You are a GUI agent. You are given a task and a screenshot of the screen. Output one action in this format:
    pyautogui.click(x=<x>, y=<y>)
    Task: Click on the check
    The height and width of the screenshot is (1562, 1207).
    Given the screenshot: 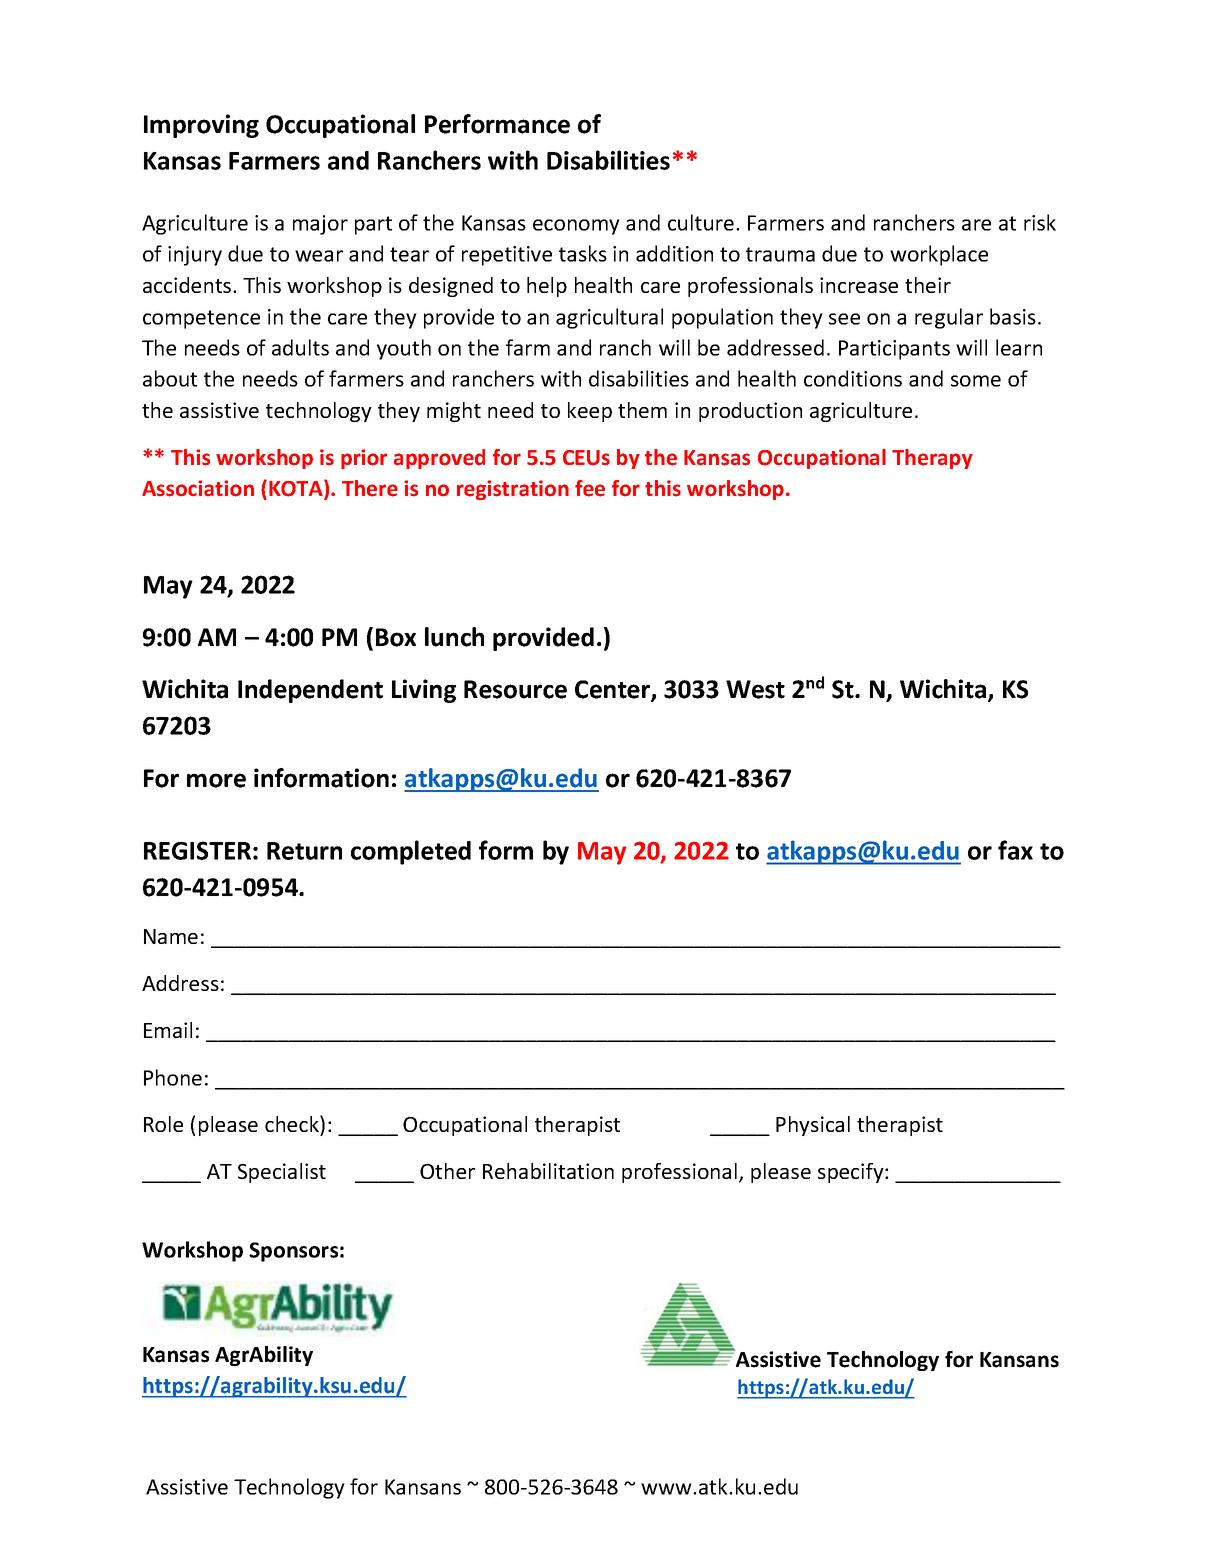 What is the action you would take?
    pyautogui.click(x=293, y=1123)
